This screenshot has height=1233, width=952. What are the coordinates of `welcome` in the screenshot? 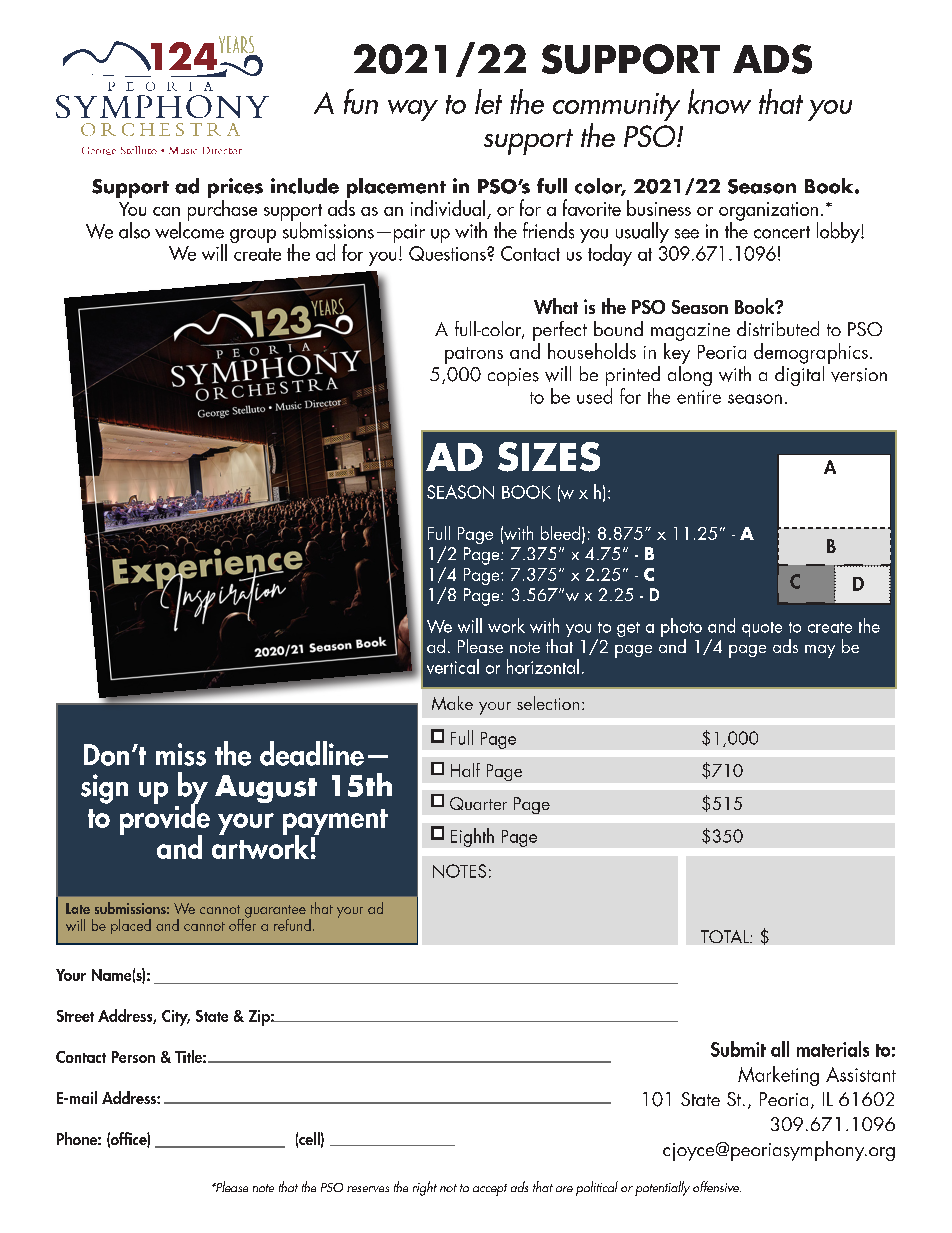 It's located at (189, 229).
